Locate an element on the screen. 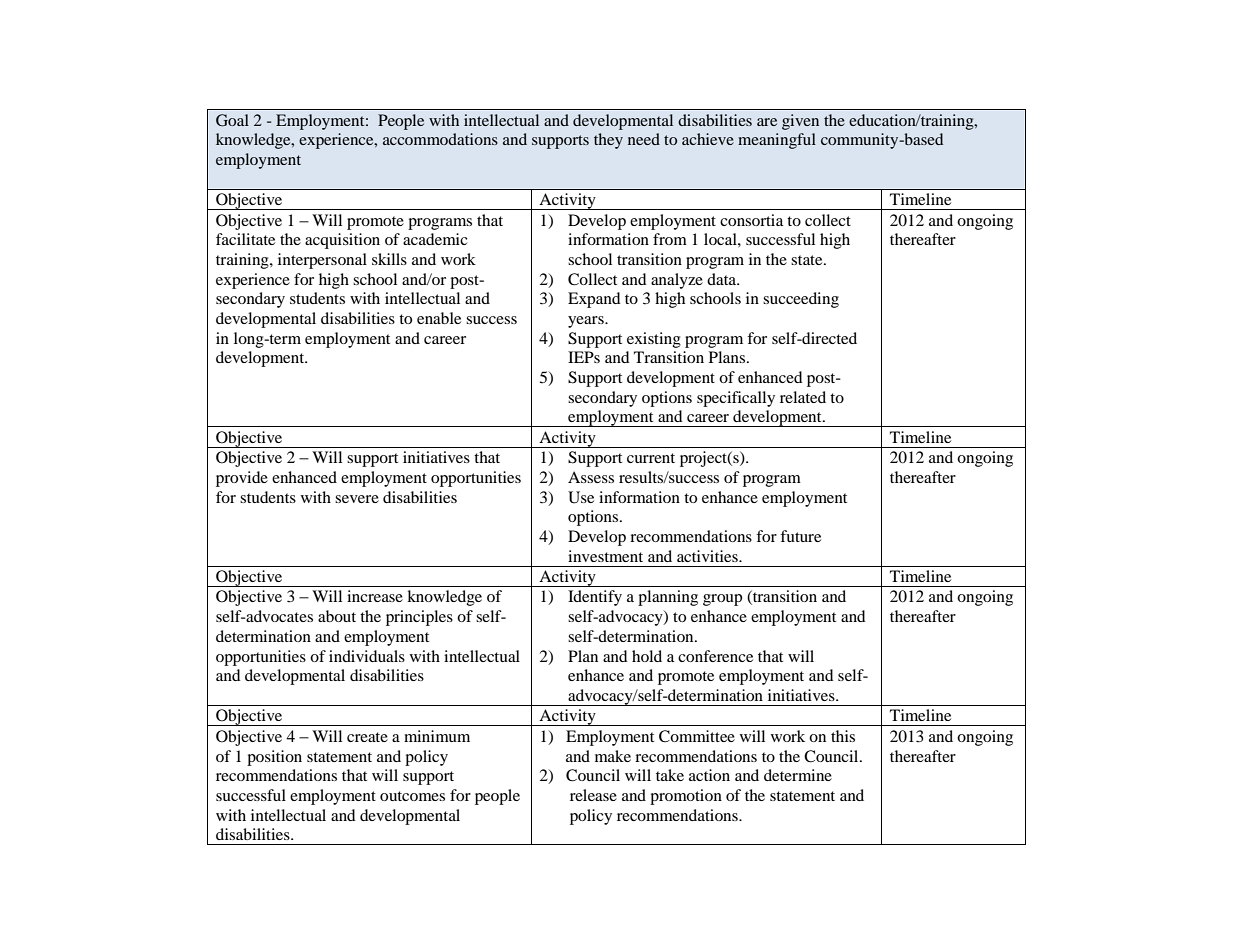 This screenshot has height=952, width=1233. Goal is located at coordinates (232, 120).
